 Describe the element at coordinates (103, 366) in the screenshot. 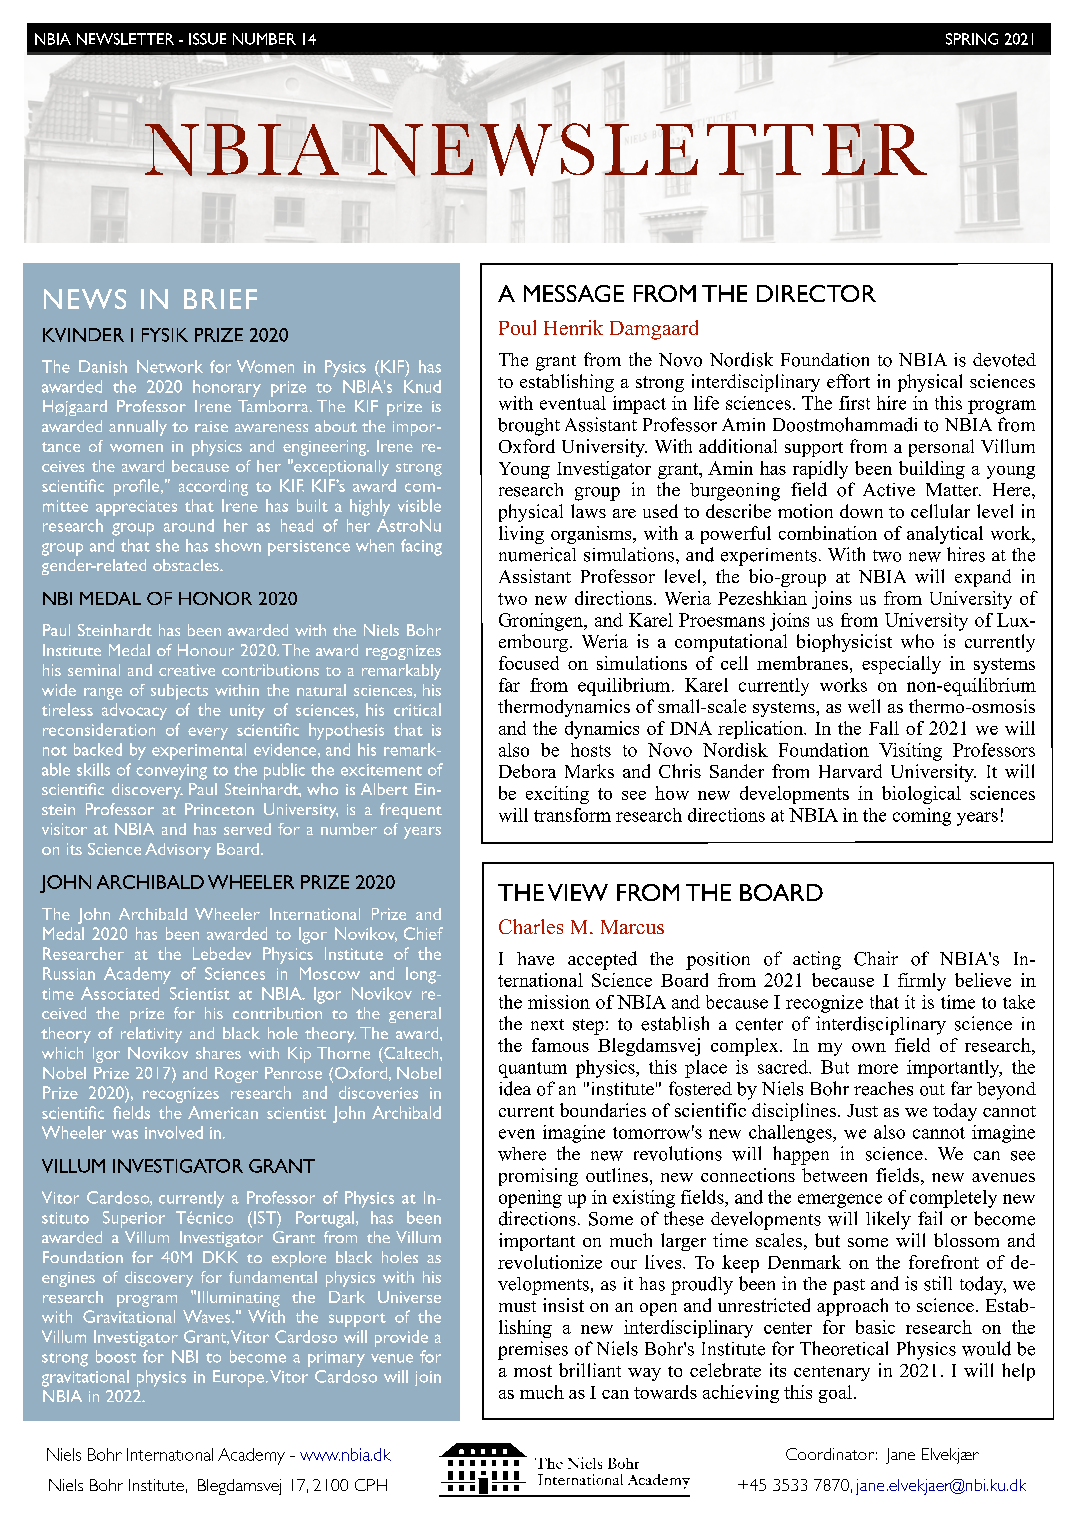

I see `Danish` at that location.
